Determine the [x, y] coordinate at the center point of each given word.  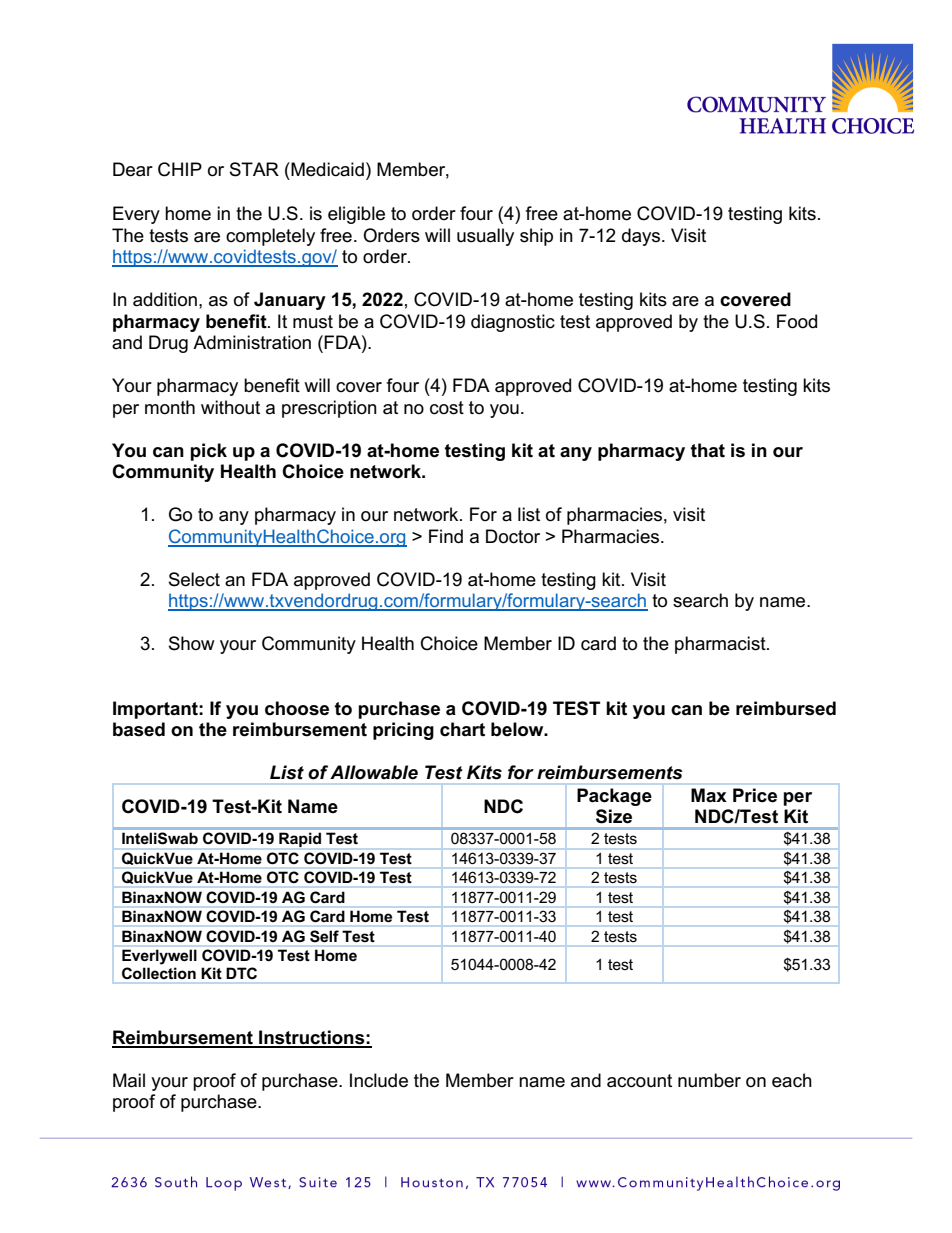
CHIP [180, 169]
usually [485, 237]
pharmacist [721, 645]
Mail [129, 1080]
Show [192, 643]
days [642, 237]
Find [446, 536]
